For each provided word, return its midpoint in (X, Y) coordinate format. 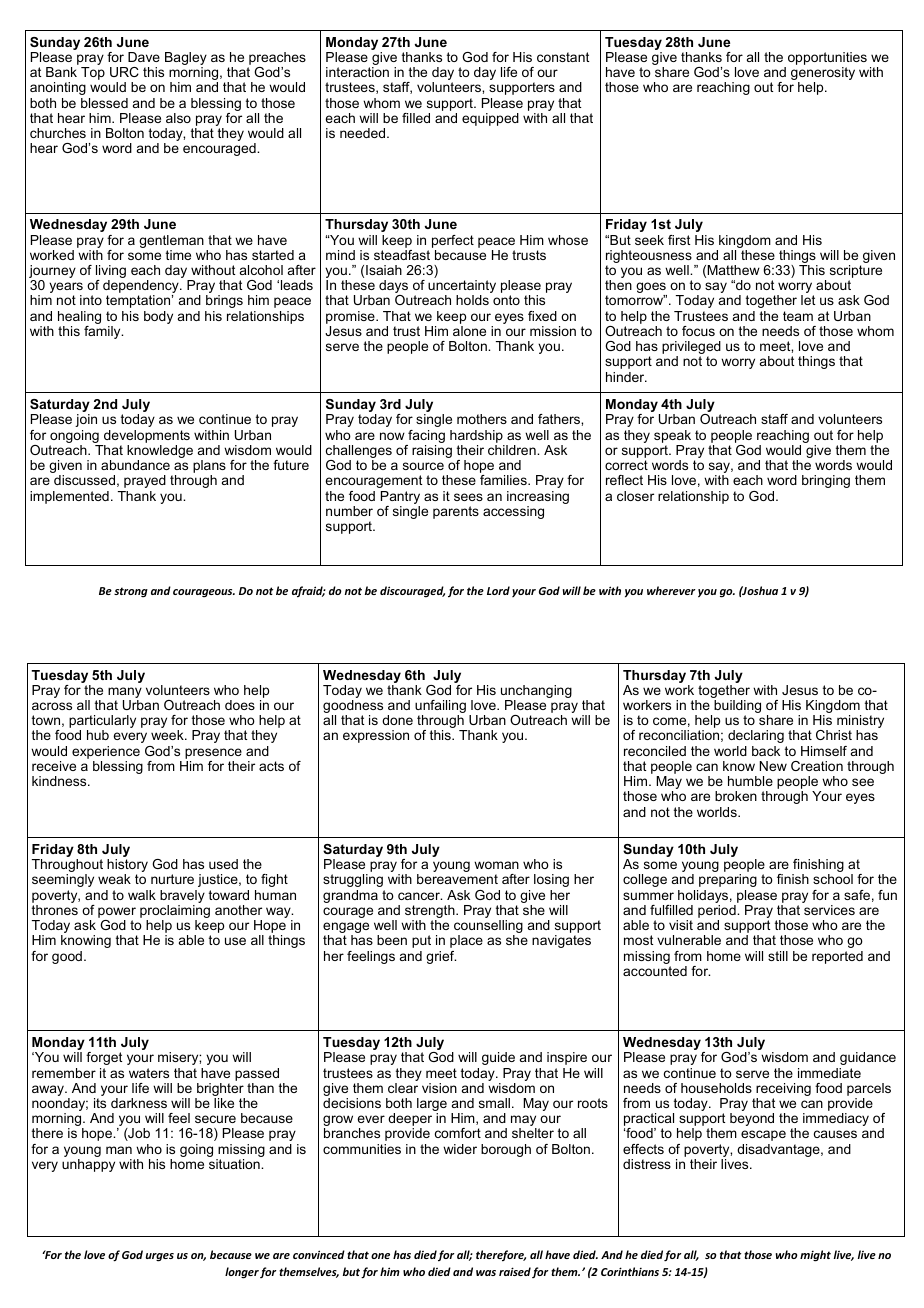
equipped (490, 119)
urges (159, 1257)
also (178, 118)
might (815, 1256)
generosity (823, 75)
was (486, 1273)
